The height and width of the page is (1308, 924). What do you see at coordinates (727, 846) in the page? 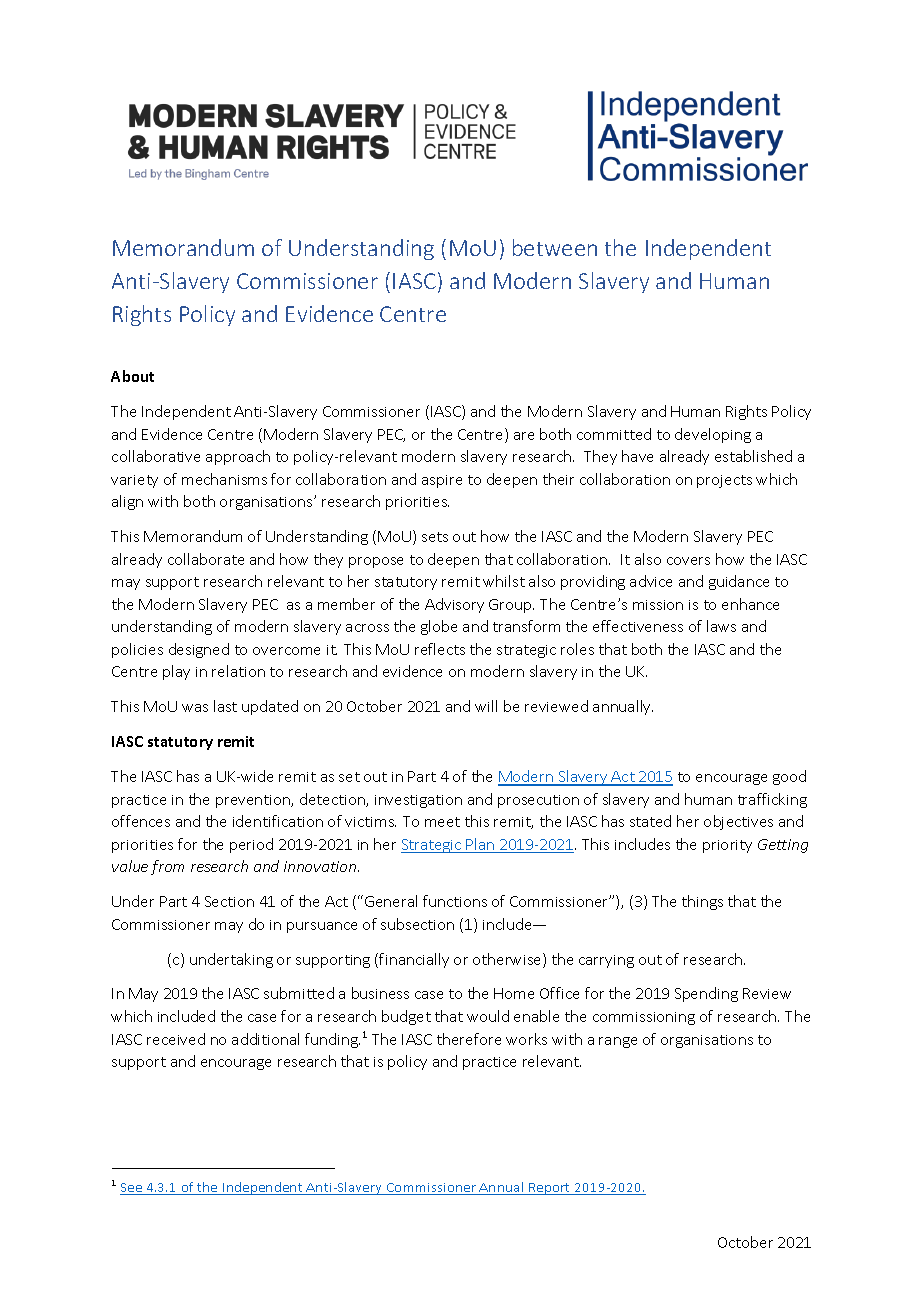
I see `priority` at bounding box center [727, 846].
